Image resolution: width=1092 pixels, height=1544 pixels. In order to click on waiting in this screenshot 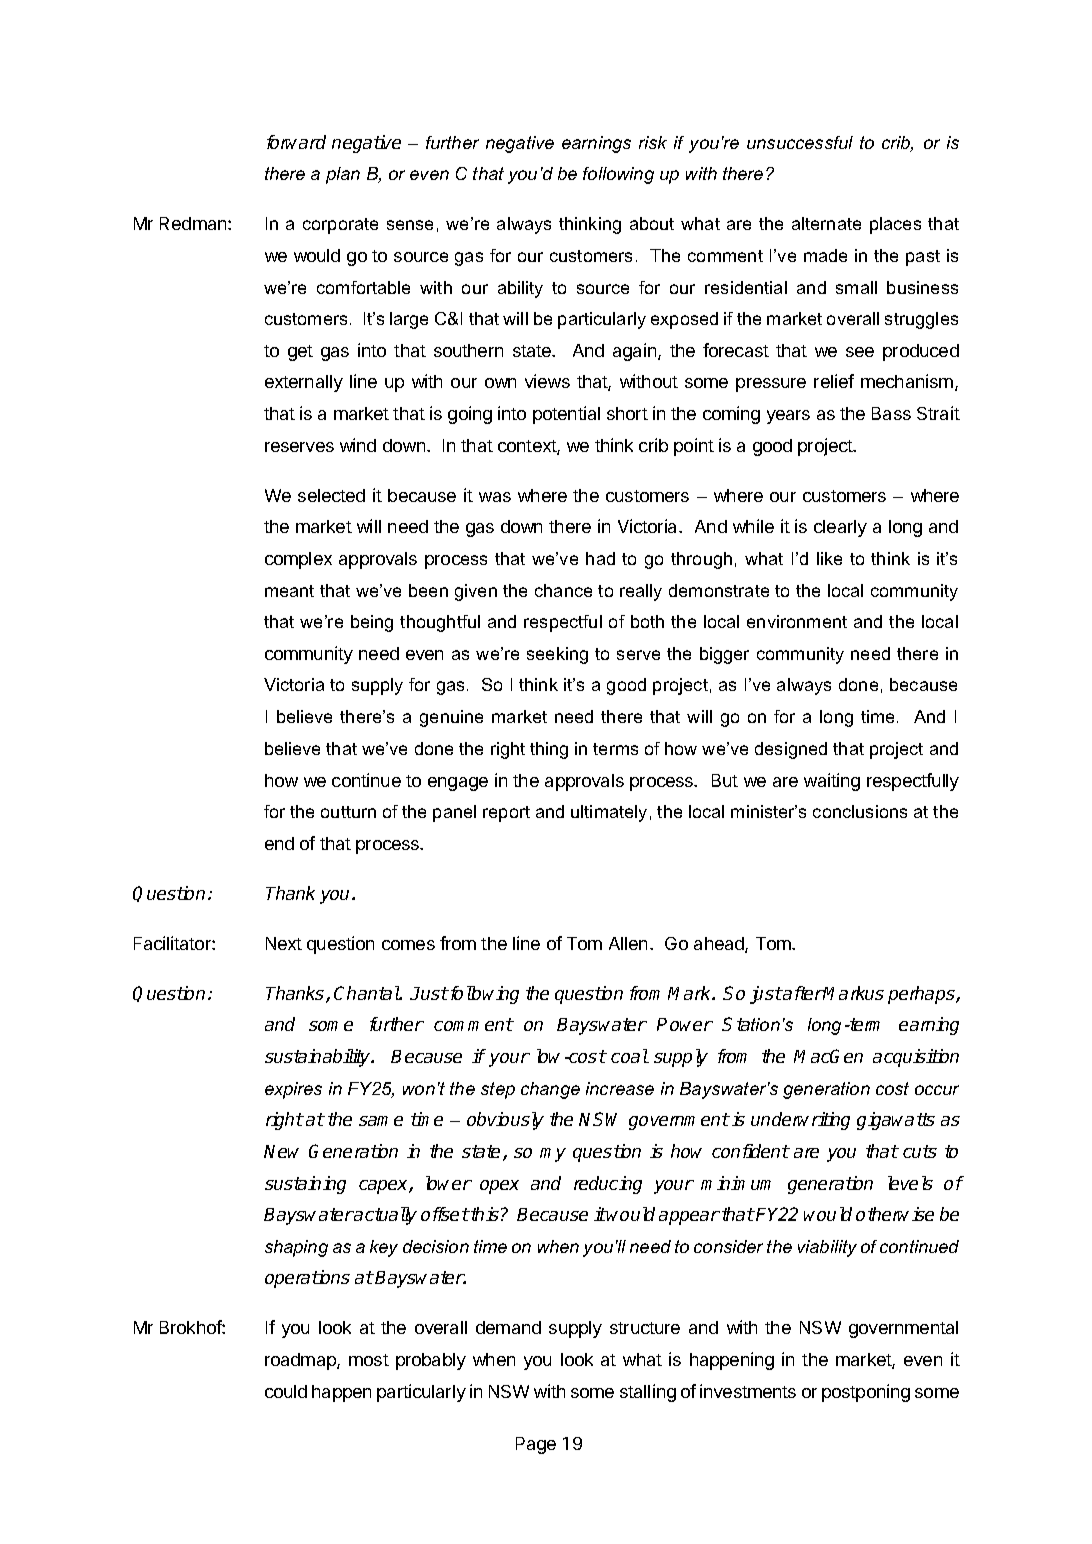, I will do `click(832, 782)`.
